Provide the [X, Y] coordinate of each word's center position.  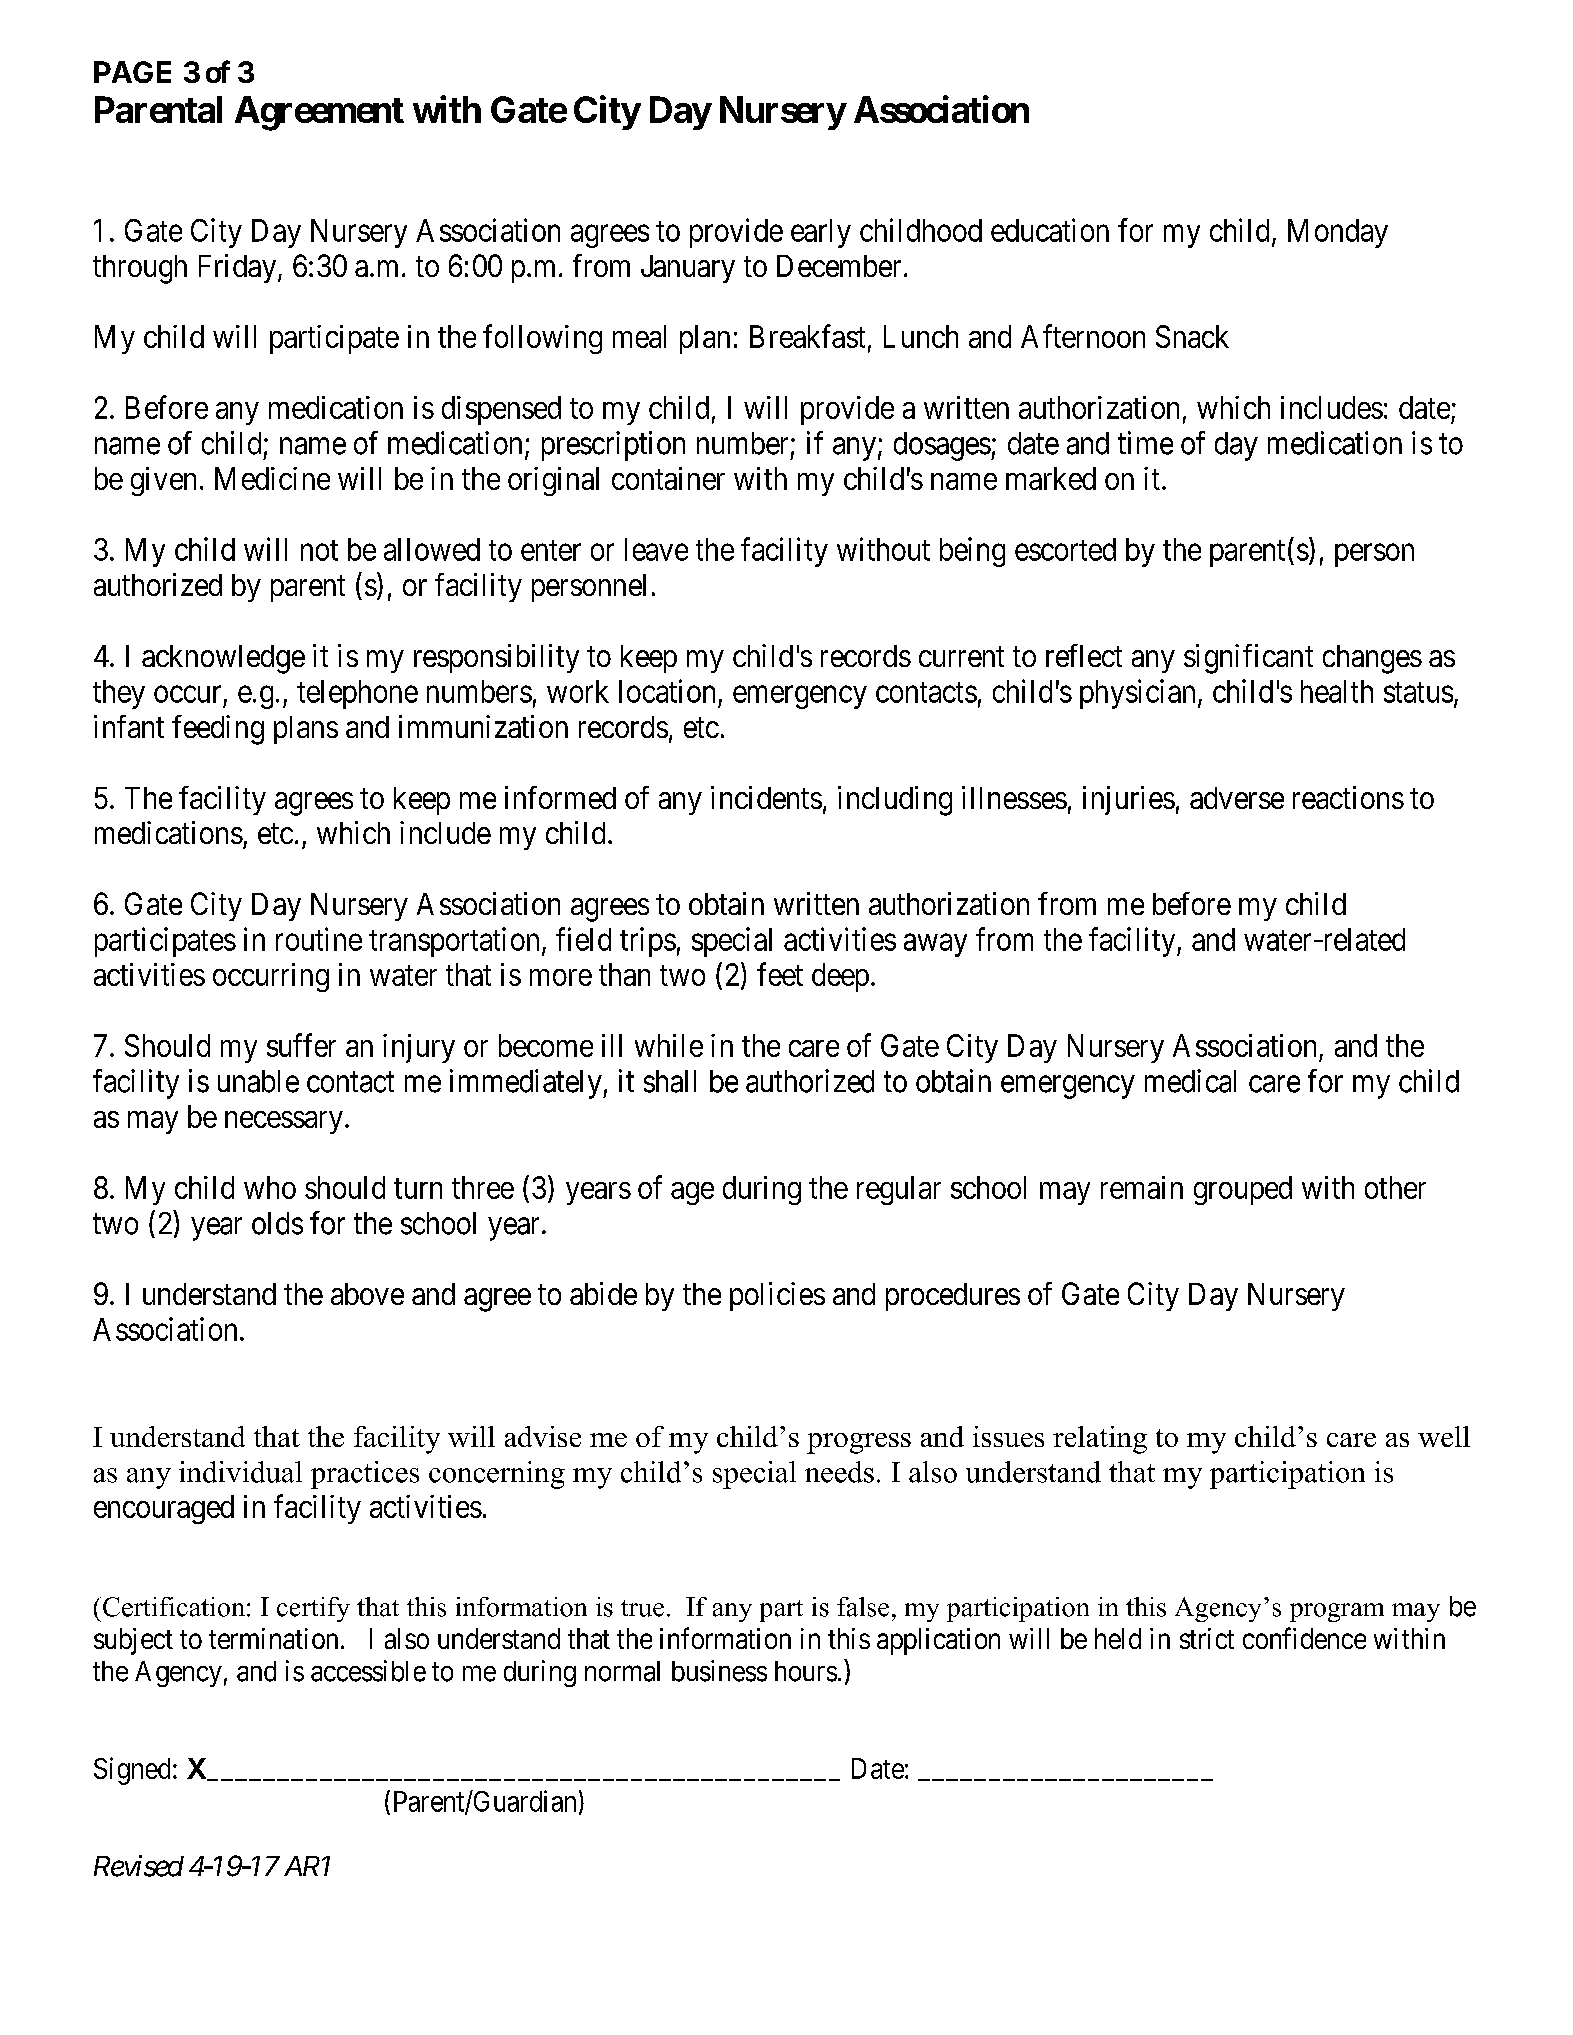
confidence [1304, 1638]
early [821, 233]
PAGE [132, 72]
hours [806, 1671]
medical [1190, 1081]
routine [319, 939]
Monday [1338, 233]
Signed [132, 1771]
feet [780, 974]
